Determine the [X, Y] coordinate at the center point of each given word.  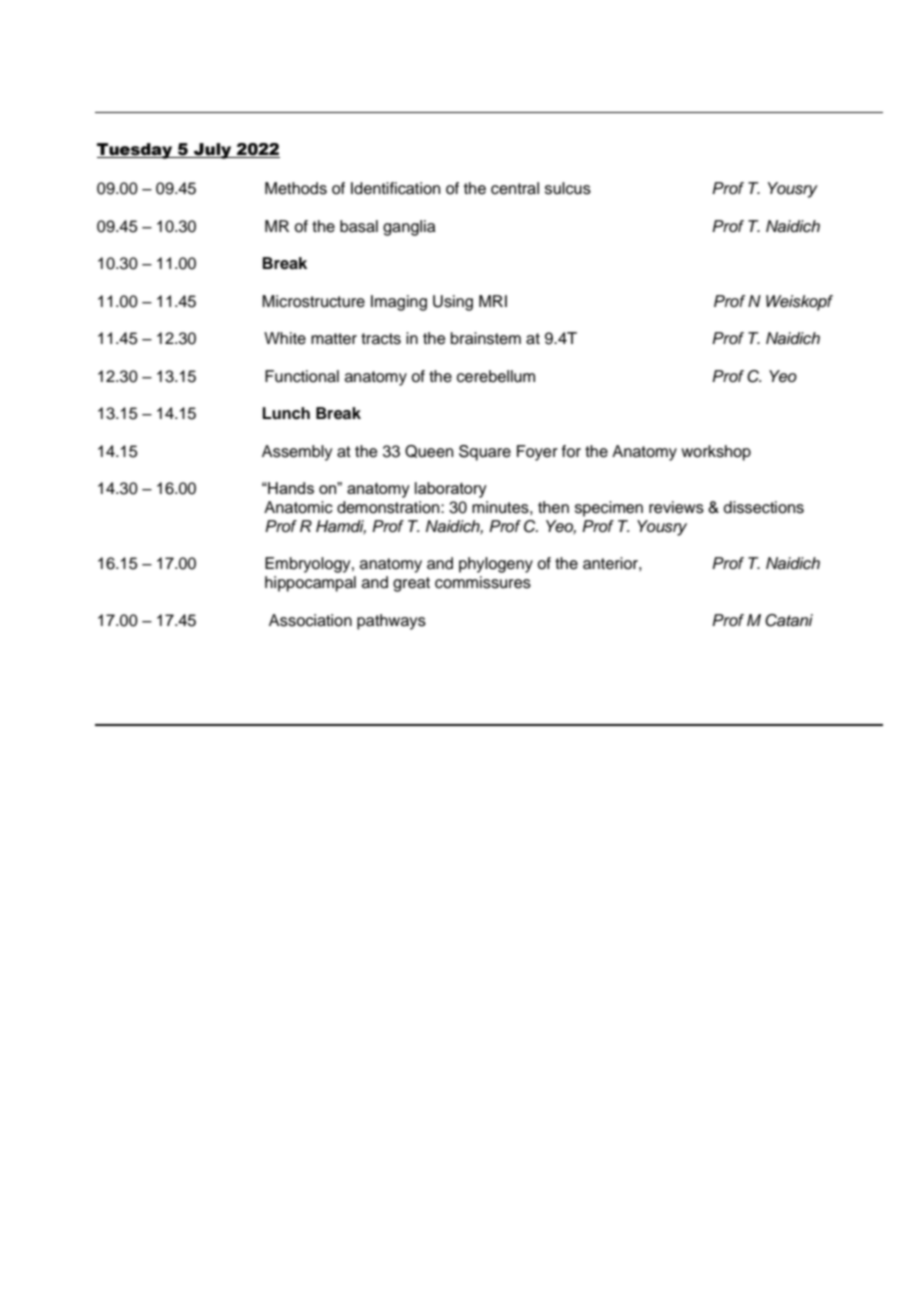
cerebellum [496, 376]
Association [310, 620]
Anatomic [298, 507]
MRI [493, 301]
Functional [302, 376]
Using [453, 303]
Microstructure [313, 301]
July [213, 151]
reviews [676, 507]
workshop [716, 453]
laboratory [451, 490]
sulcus [568, 188]
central [515, 188]
